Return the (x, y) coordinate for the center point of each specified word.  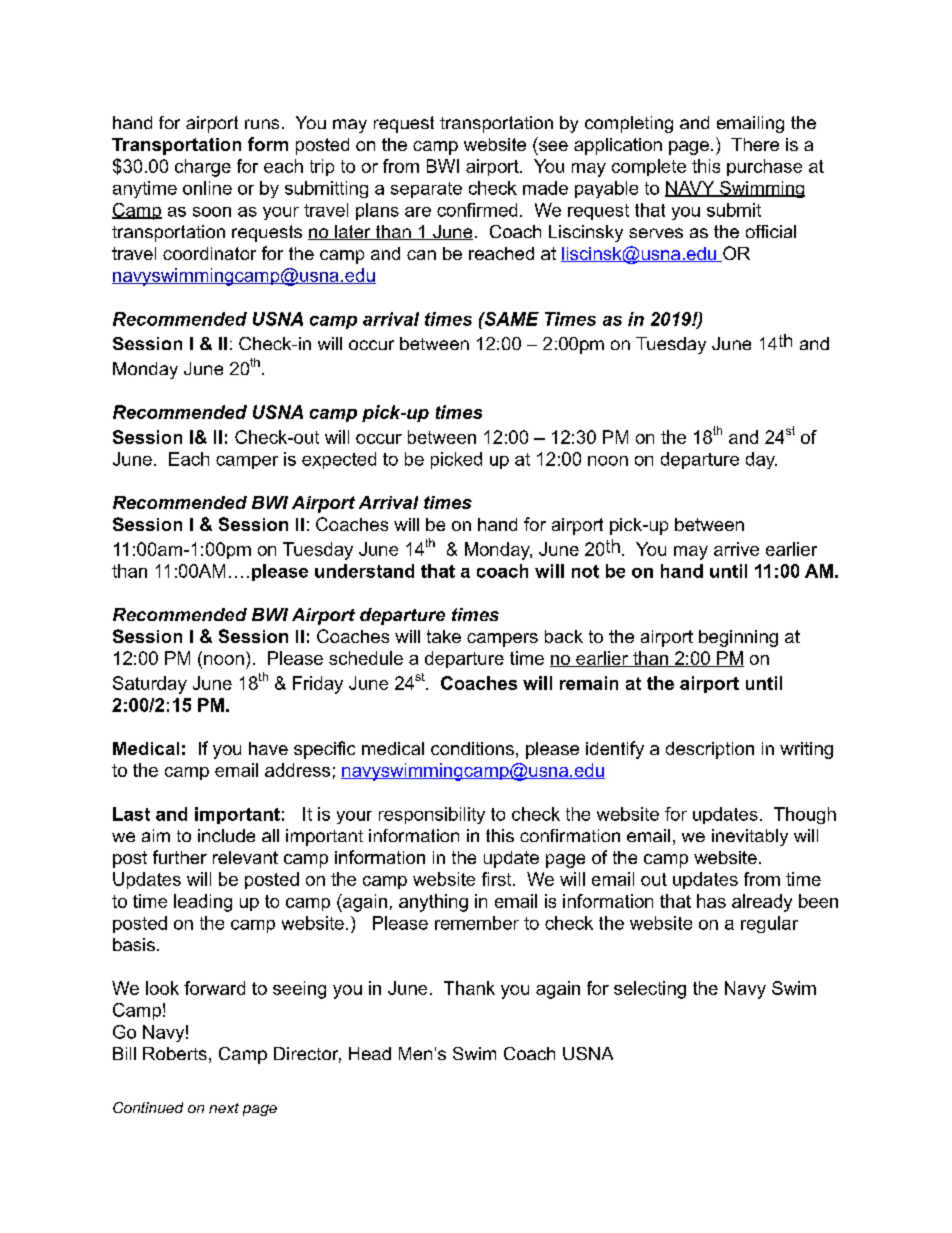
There (755, 144)
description (710, 750)
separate (426, 190)
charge (203, 168)
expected (339, 460)
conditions (472, 748)
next (224, 1108)
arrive (736, 549)
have (268, 748)
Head (370, 1053)
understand (364, 571)
